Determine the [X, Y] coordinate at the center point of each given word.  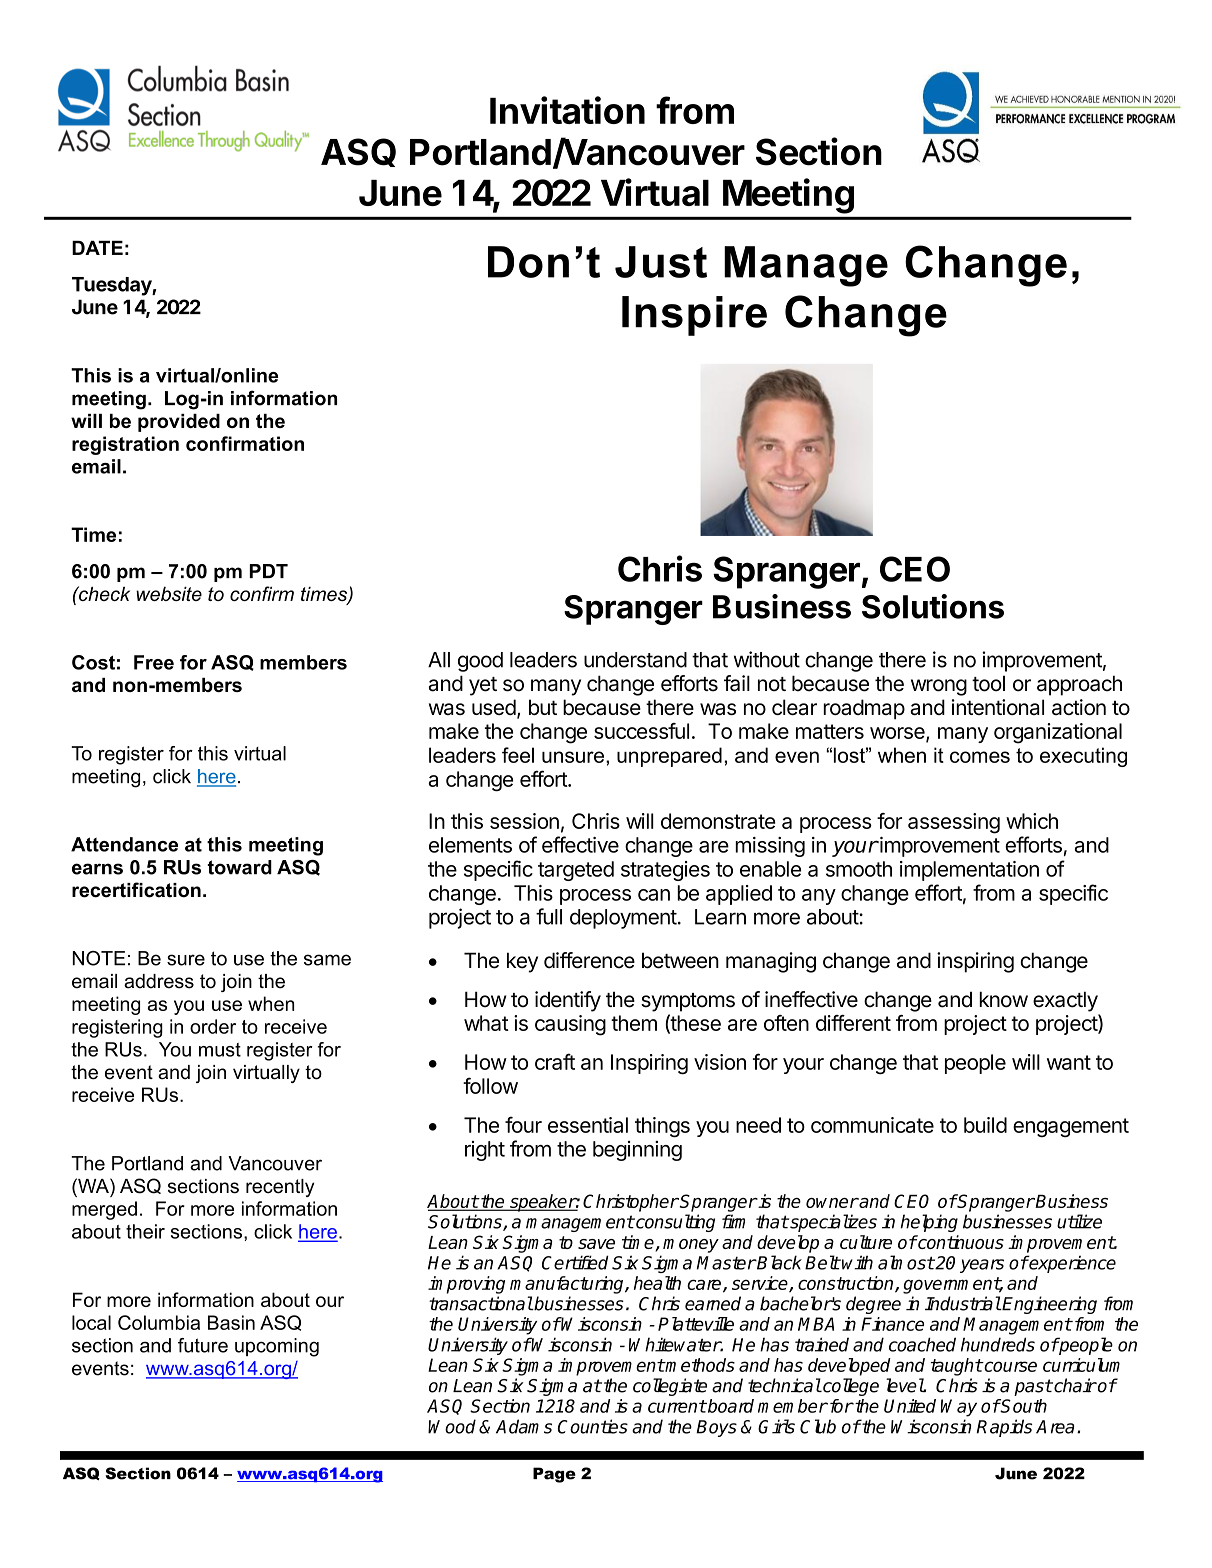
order [213, 1026]
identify [568, 1001]
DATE [97, 248]
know [1003, 999]
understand [635, 660]
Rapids [1004, 1428]
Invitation [567, 110]
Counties [593, 1426]
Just [661, 262]
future [203, 1345]
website [169, 594]
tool [988, 683]
